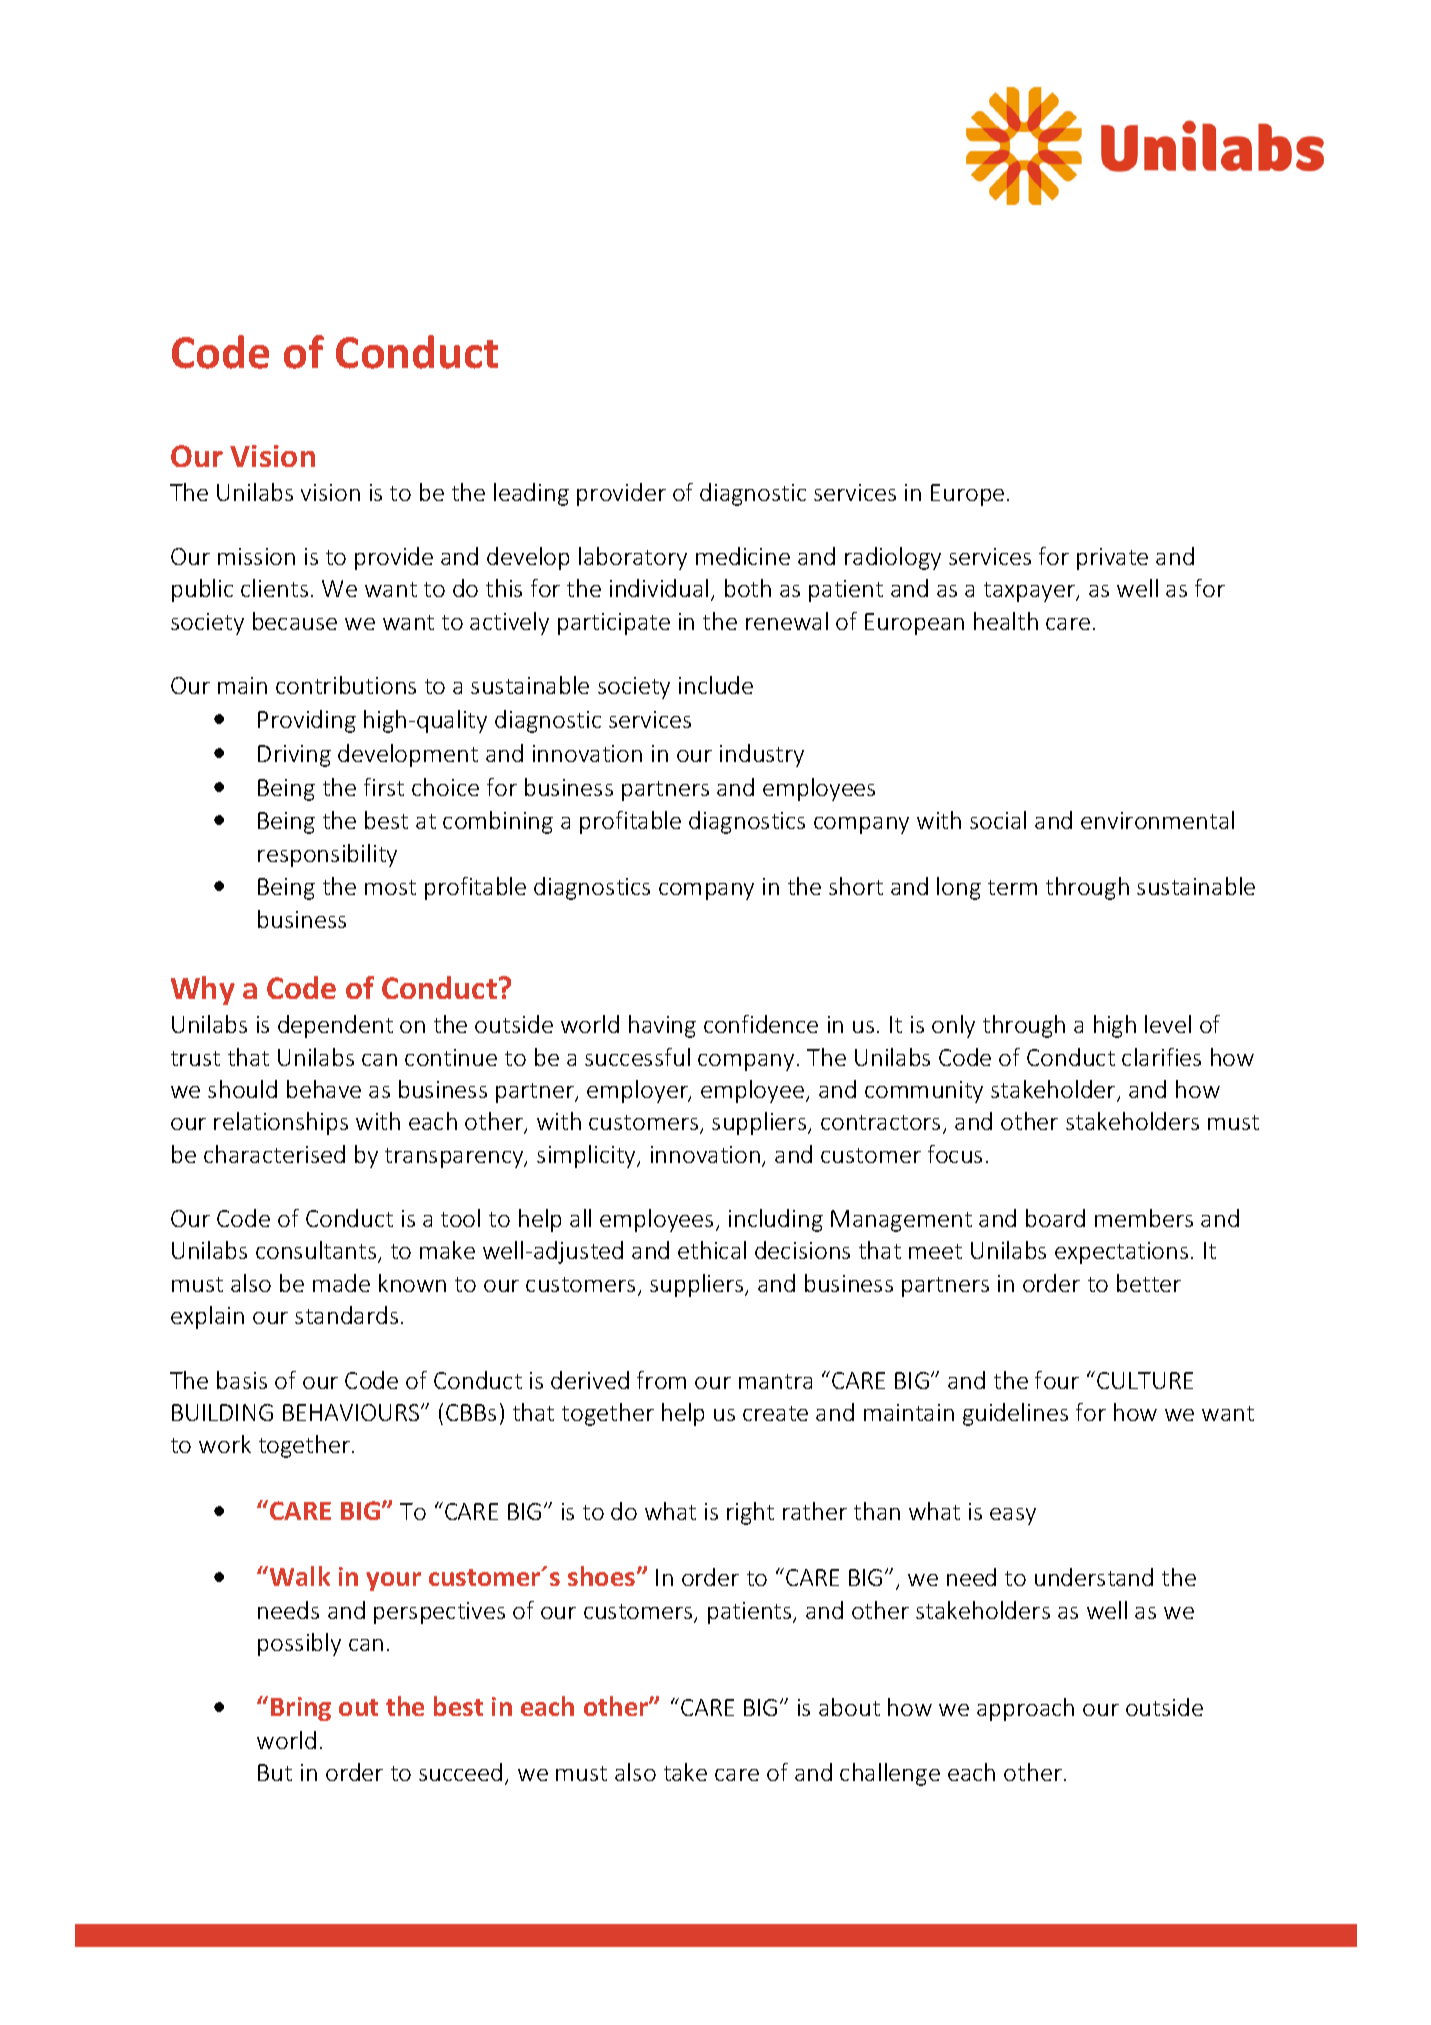 The height and width of the screenshot is (2025, 1431). I want to click on private, so click(1112, 559).
